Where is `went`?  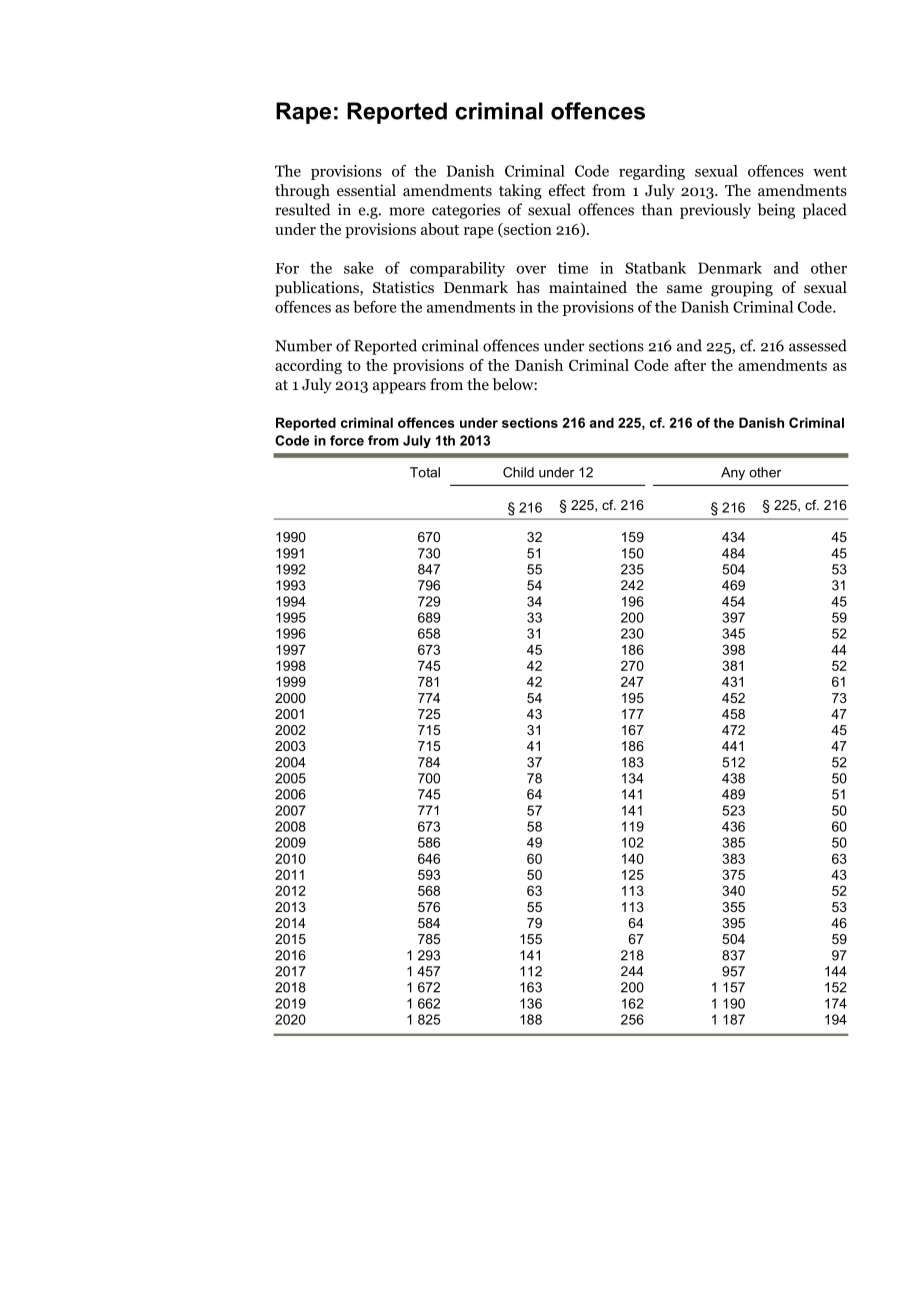 went is located at coordinates (830, 171).
